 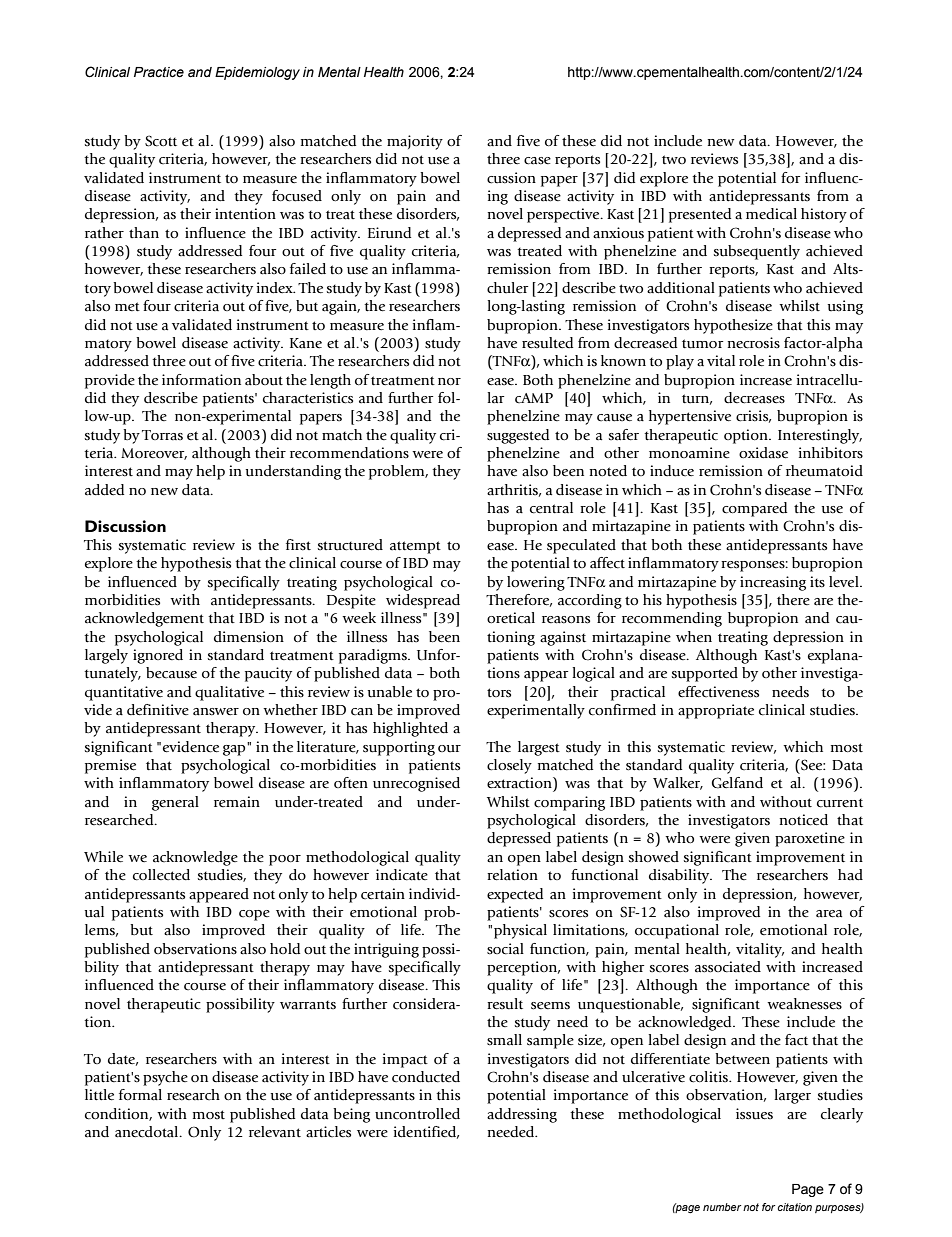 I want to click on expected, so click(x=515, y=895).
